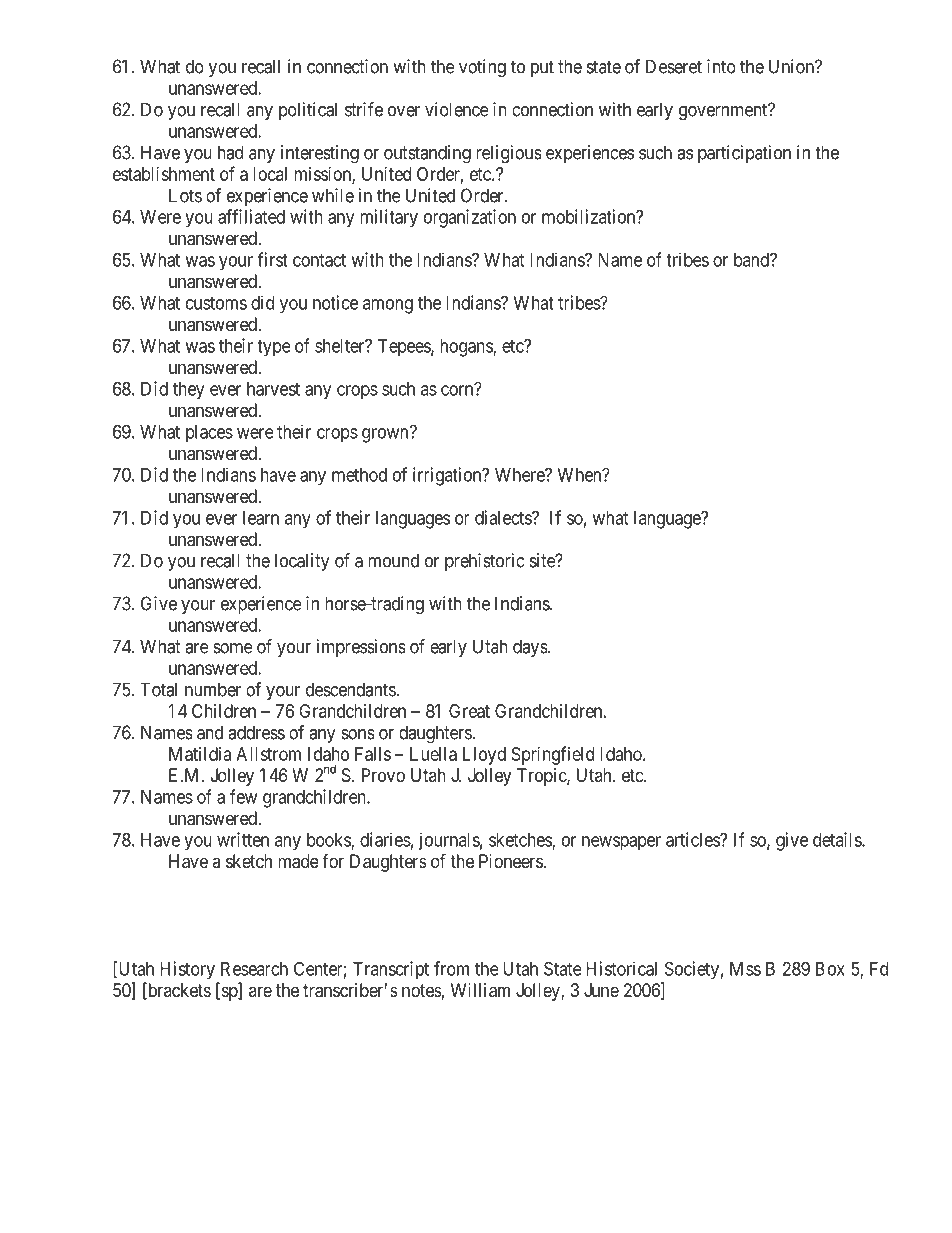 This screenshot has width=952, height=1233. I want to click on they, so click(188, 390).
